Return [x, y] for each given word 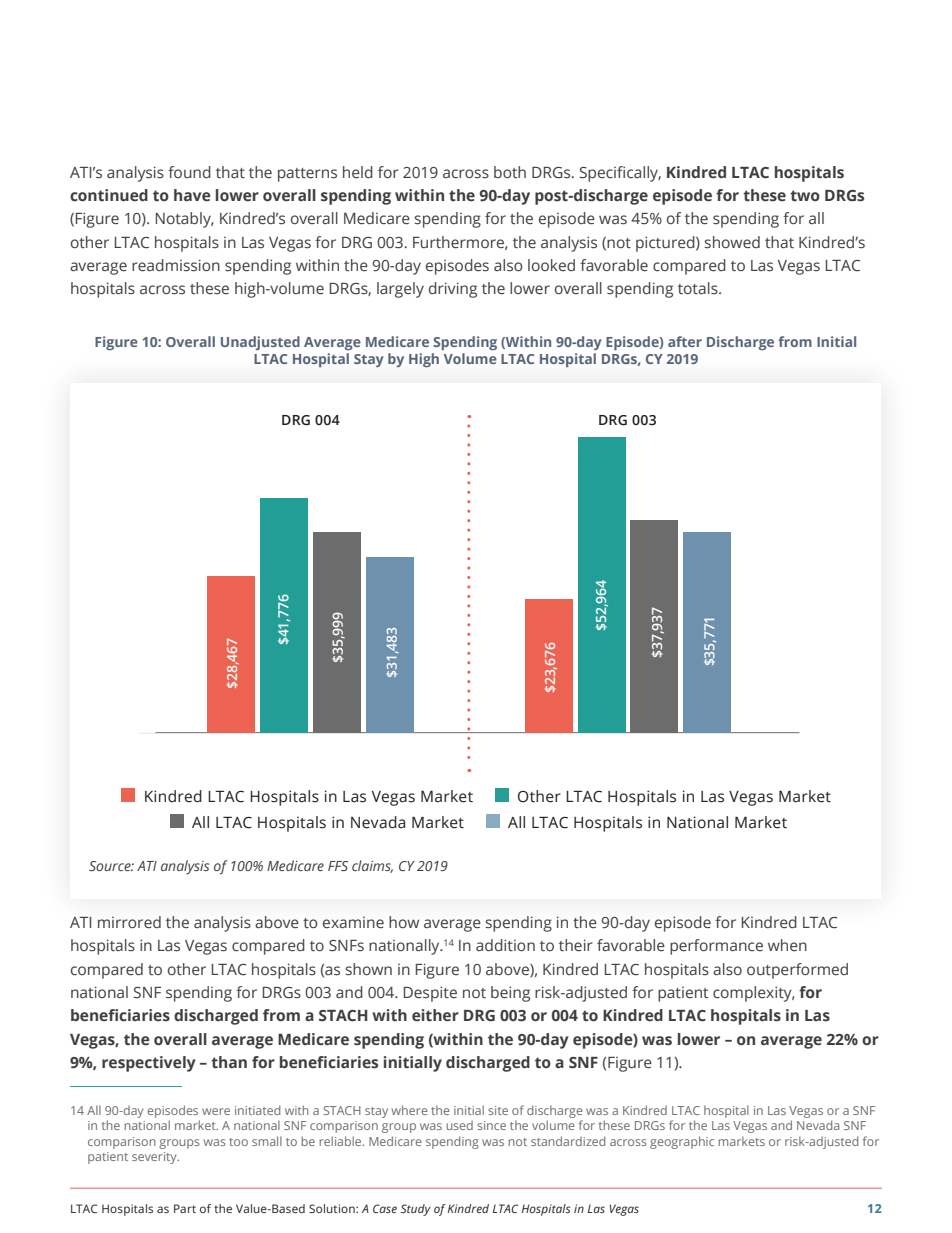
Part [185, 1208]
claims [372, 866]
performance [716, 947]
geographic [682, 1142]
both [510, 172]
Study [416, 1210]
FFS [338, 866]
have [192, 195]
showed [732, 242]
